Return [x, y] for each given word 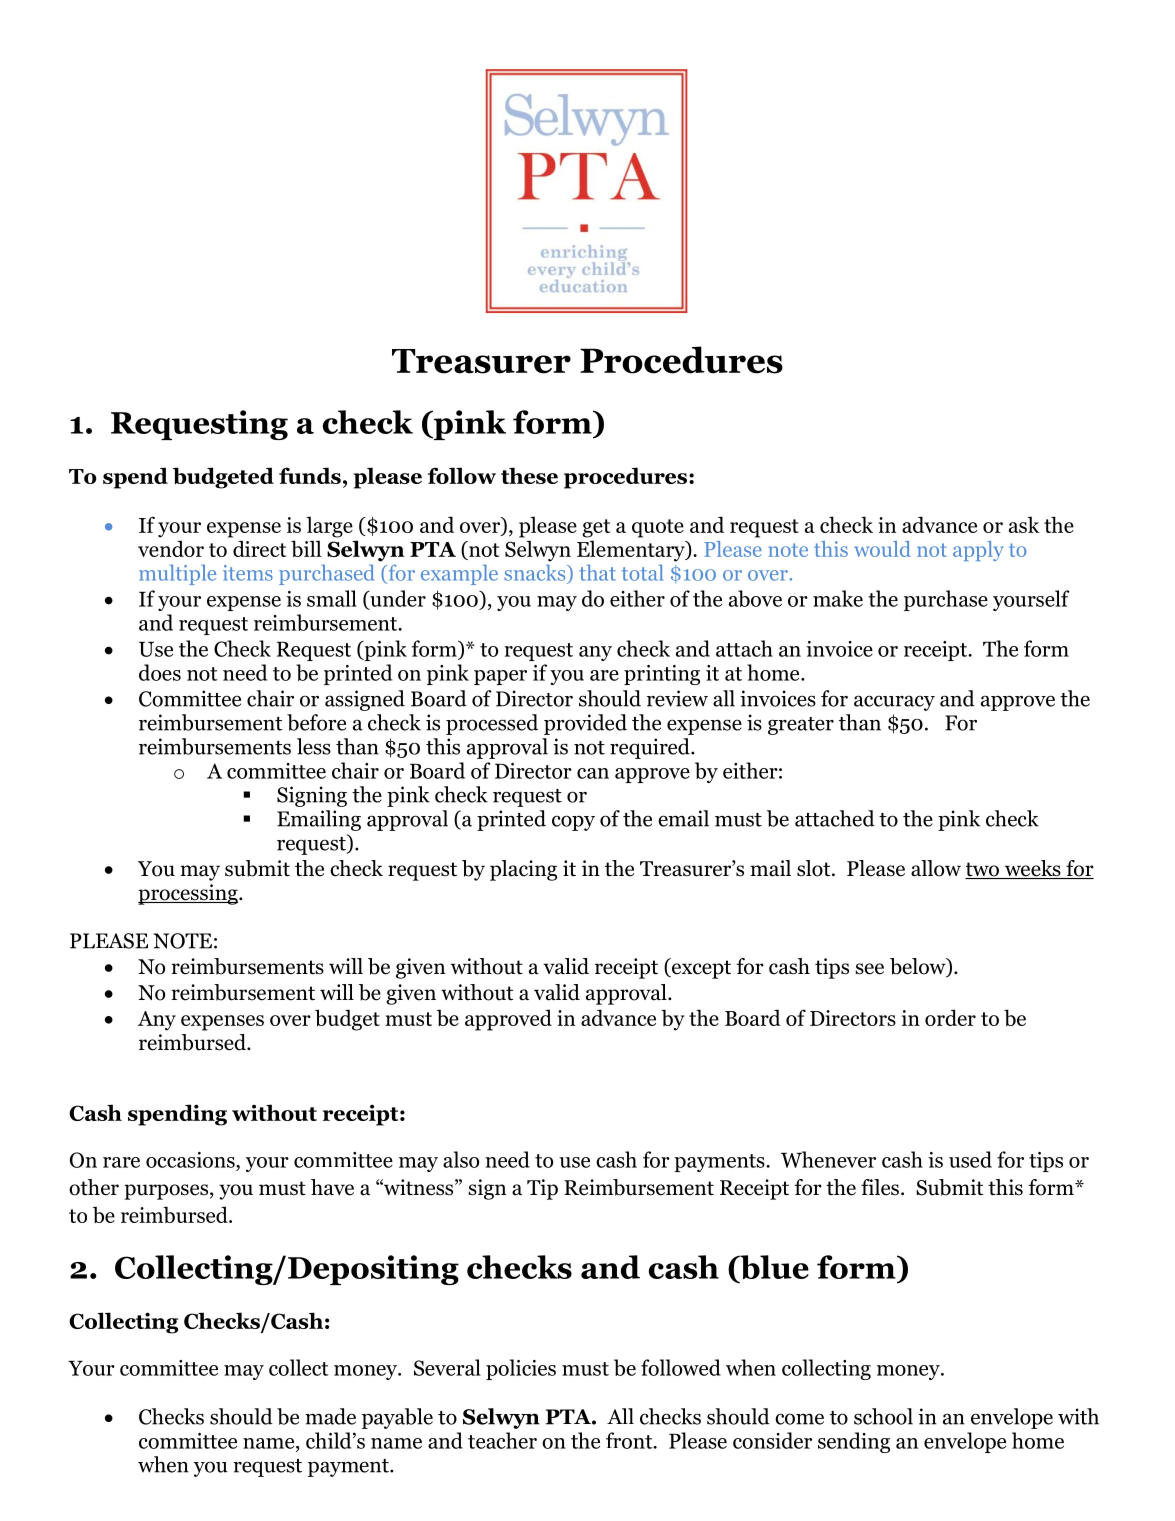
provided [585, 724]
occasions [191, 1160]
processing [189, 894]
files [880, 1187]
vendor [171, 548]
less [314, 746]
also [461, 1159]
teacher [502, 1440]
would [882, 549]
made [330, 1416]
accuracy [894, 703]
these [529, 475]
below [919, 967]
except [700, 968]
